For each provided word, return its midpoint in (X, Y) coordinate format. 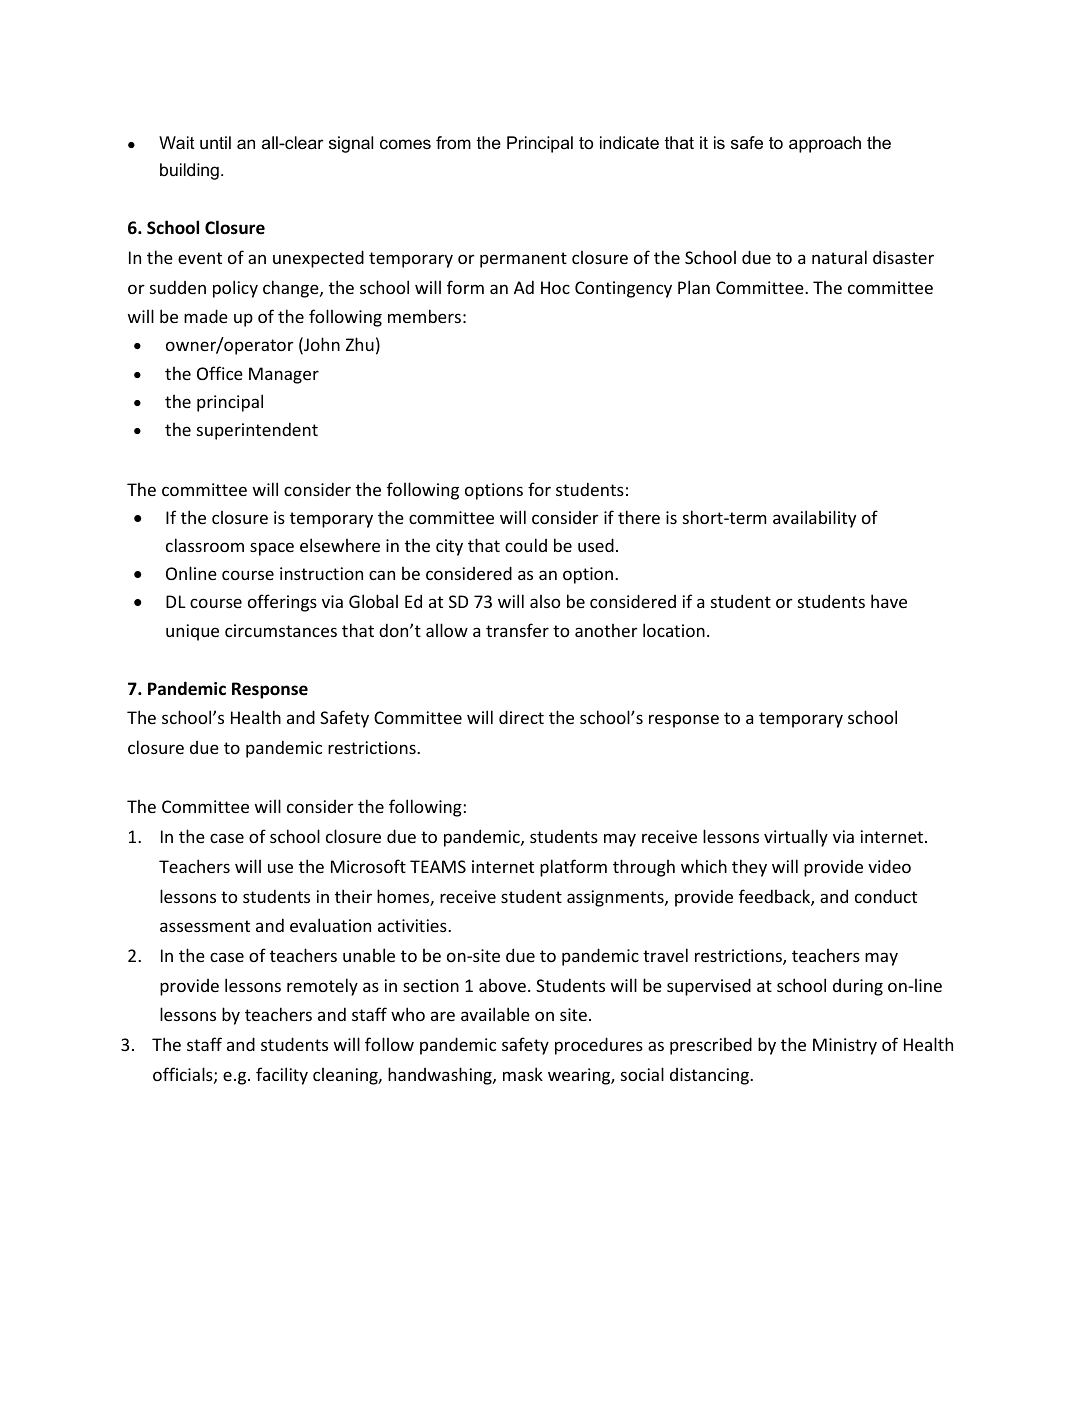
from (453, 142)
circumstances (281, 630)
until (215, 143)
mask (523, 1074)
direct (521, 717)
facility (282, 1076)
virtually (796, 838)
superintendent (257, 431)
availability (814, 519)
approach (825, 144)
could (526, 545)
